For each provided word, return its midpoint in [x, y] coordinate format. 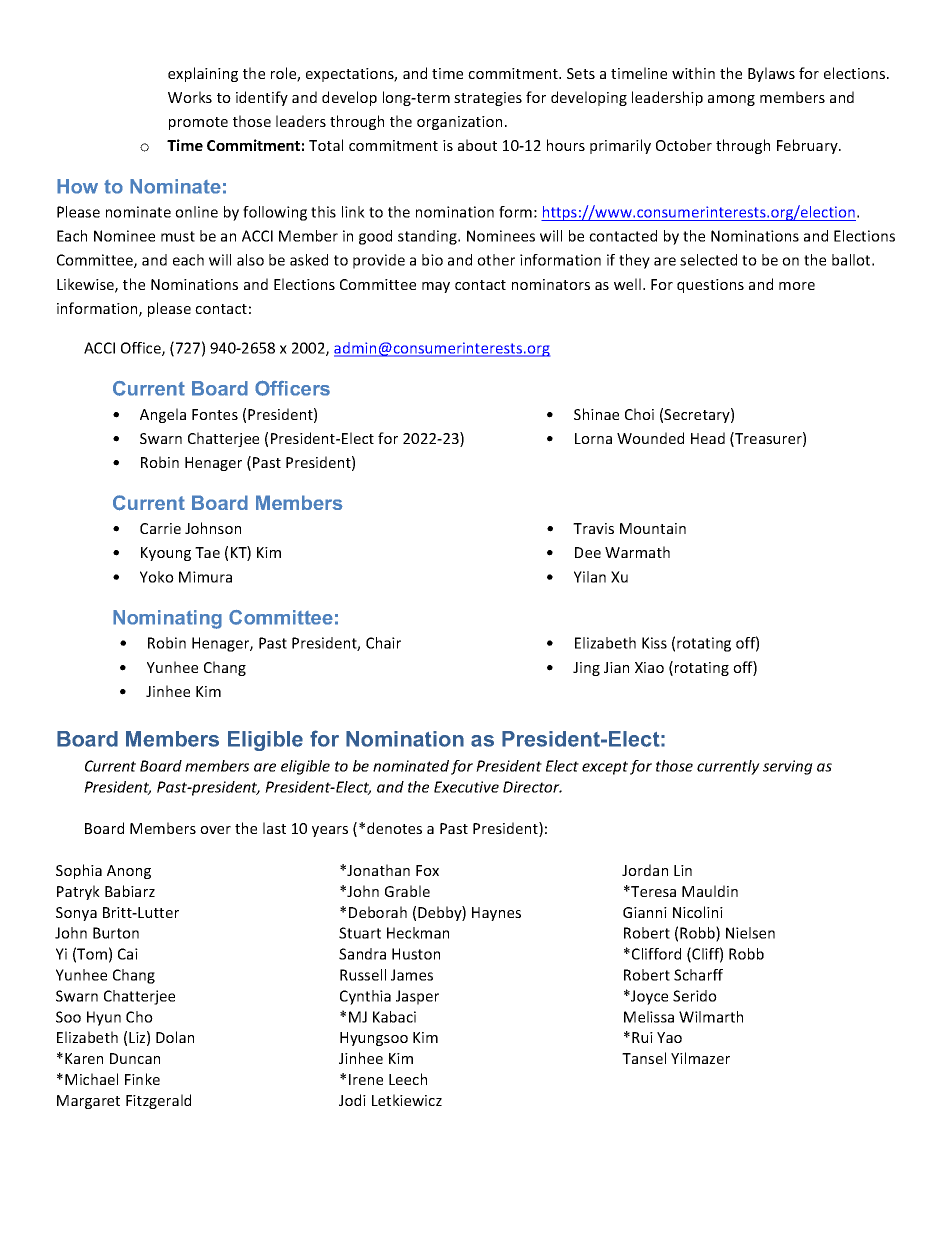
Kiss [654, 643]
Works [190, 97]
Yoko [157, 577]
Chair [383, 643]
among [731, 100]
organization [459, 123]
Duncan [135, 1058]
